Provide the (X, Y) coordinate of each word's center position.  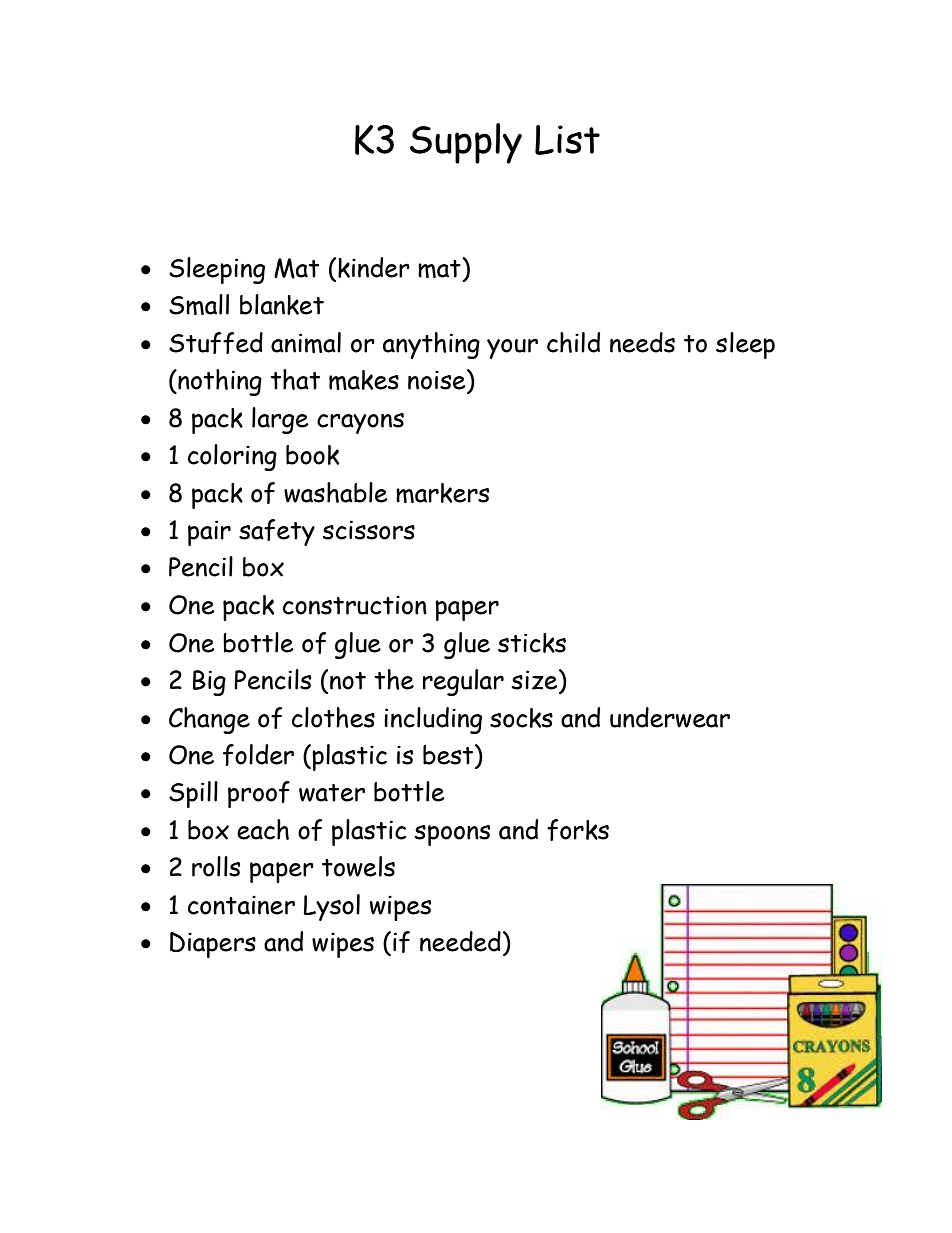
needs (642, 342)
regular (463, 682)
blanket (282, 304)
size (536, 679)
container (241, 905)
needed (460, 941)
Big (209, 683)
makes (364, 380)
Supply (466, 143)
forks (578, 830)
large (280, 420)
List (567, 140)
